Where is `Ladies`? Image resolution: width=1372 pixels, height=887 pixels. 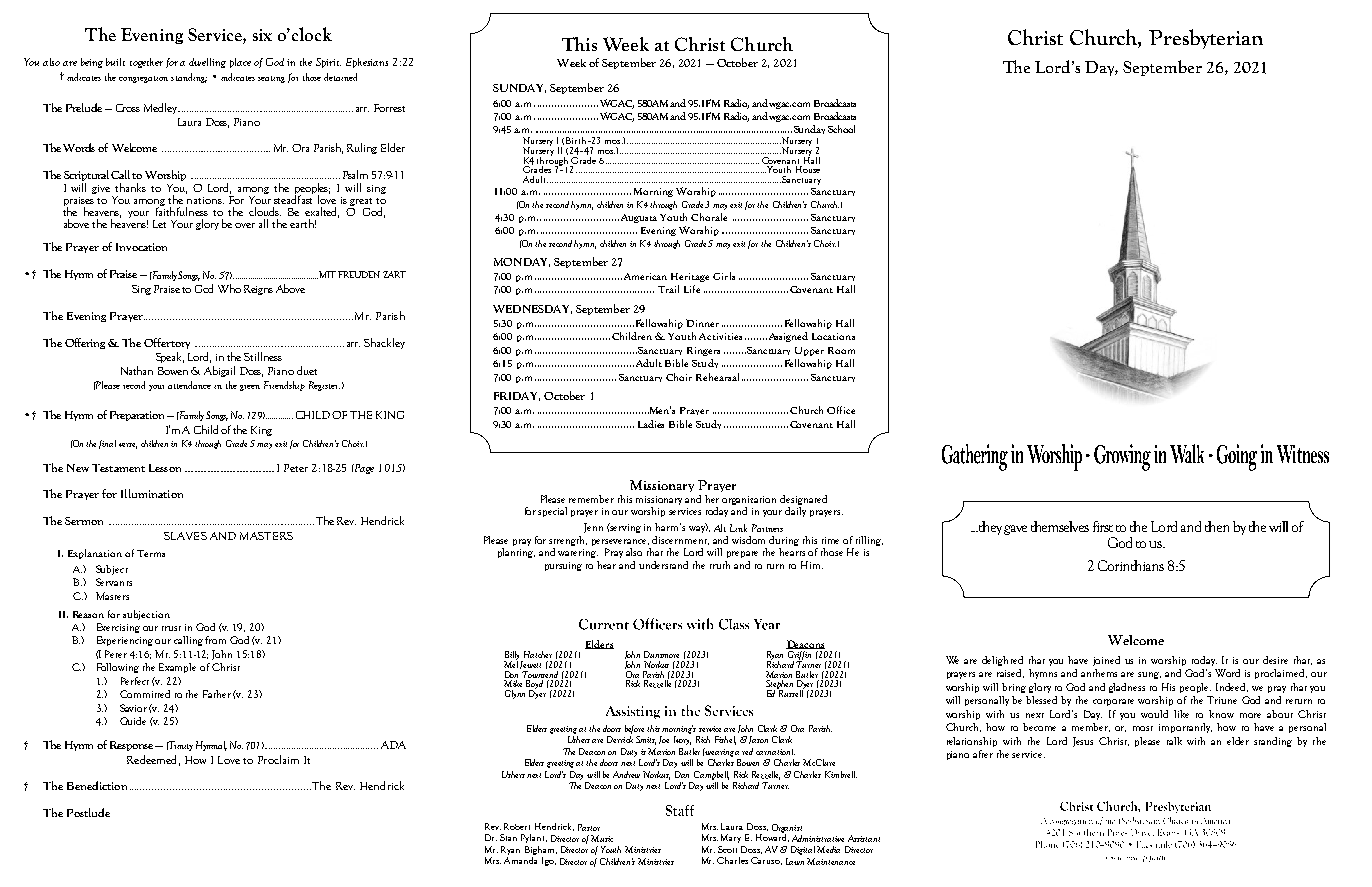 Ladies is located at coordinates (651, 424).
